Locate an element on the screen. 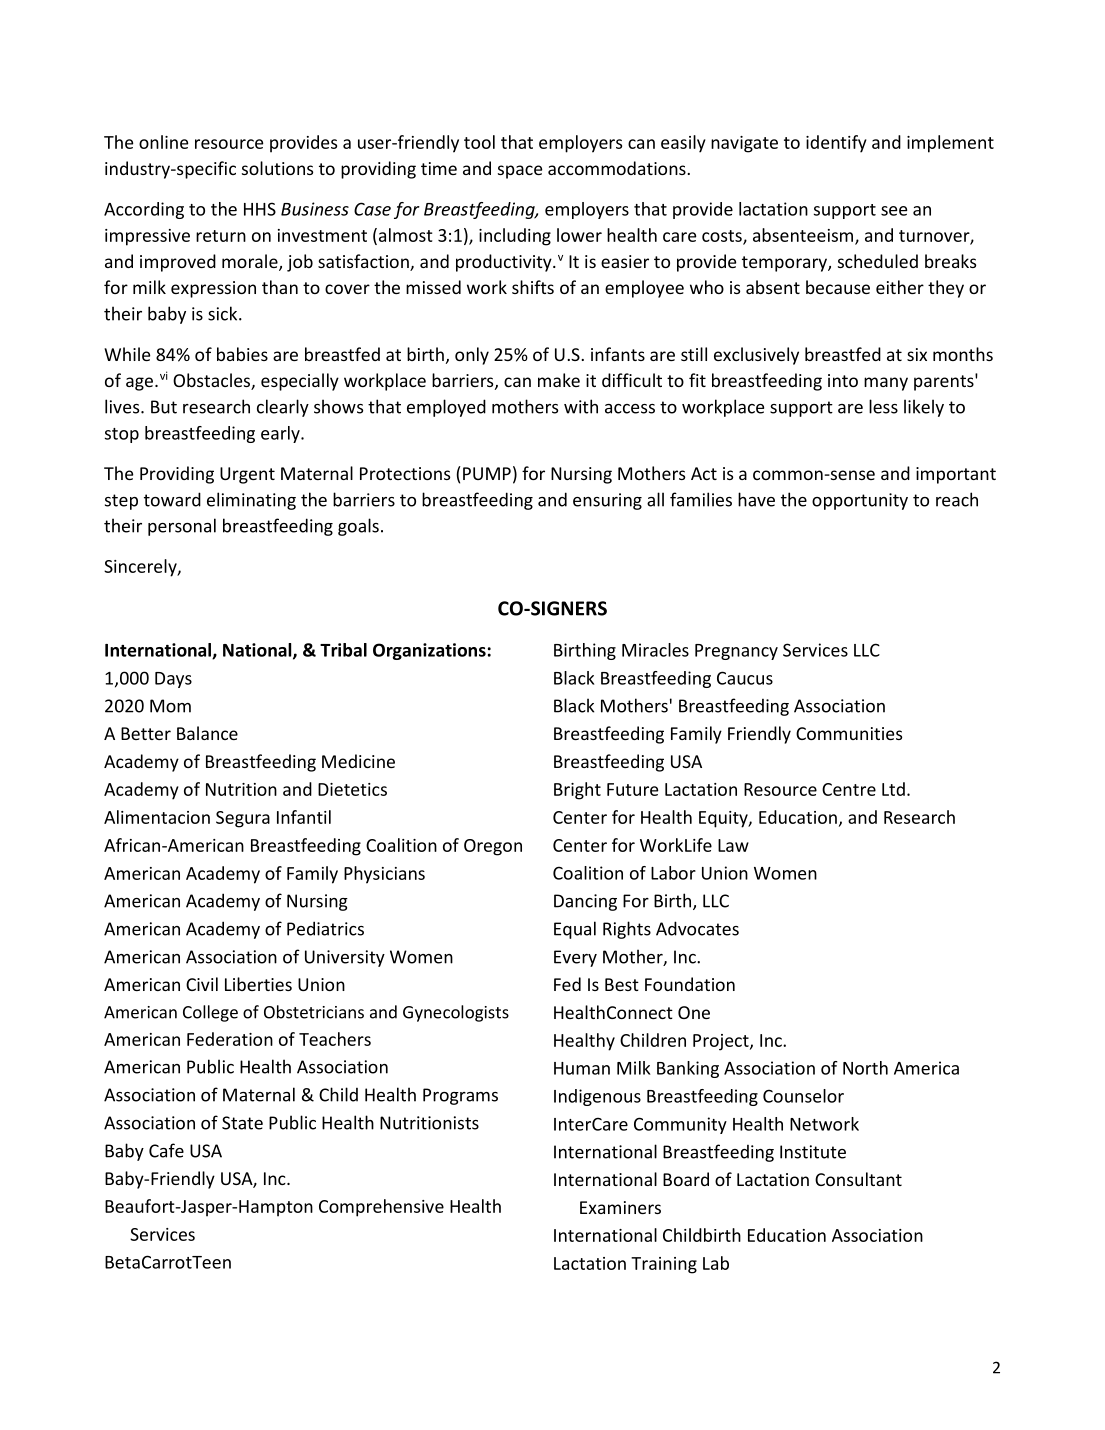 This screenshot has height=1430, width=1105. Consultant is located at coordinates (858, 1179).
